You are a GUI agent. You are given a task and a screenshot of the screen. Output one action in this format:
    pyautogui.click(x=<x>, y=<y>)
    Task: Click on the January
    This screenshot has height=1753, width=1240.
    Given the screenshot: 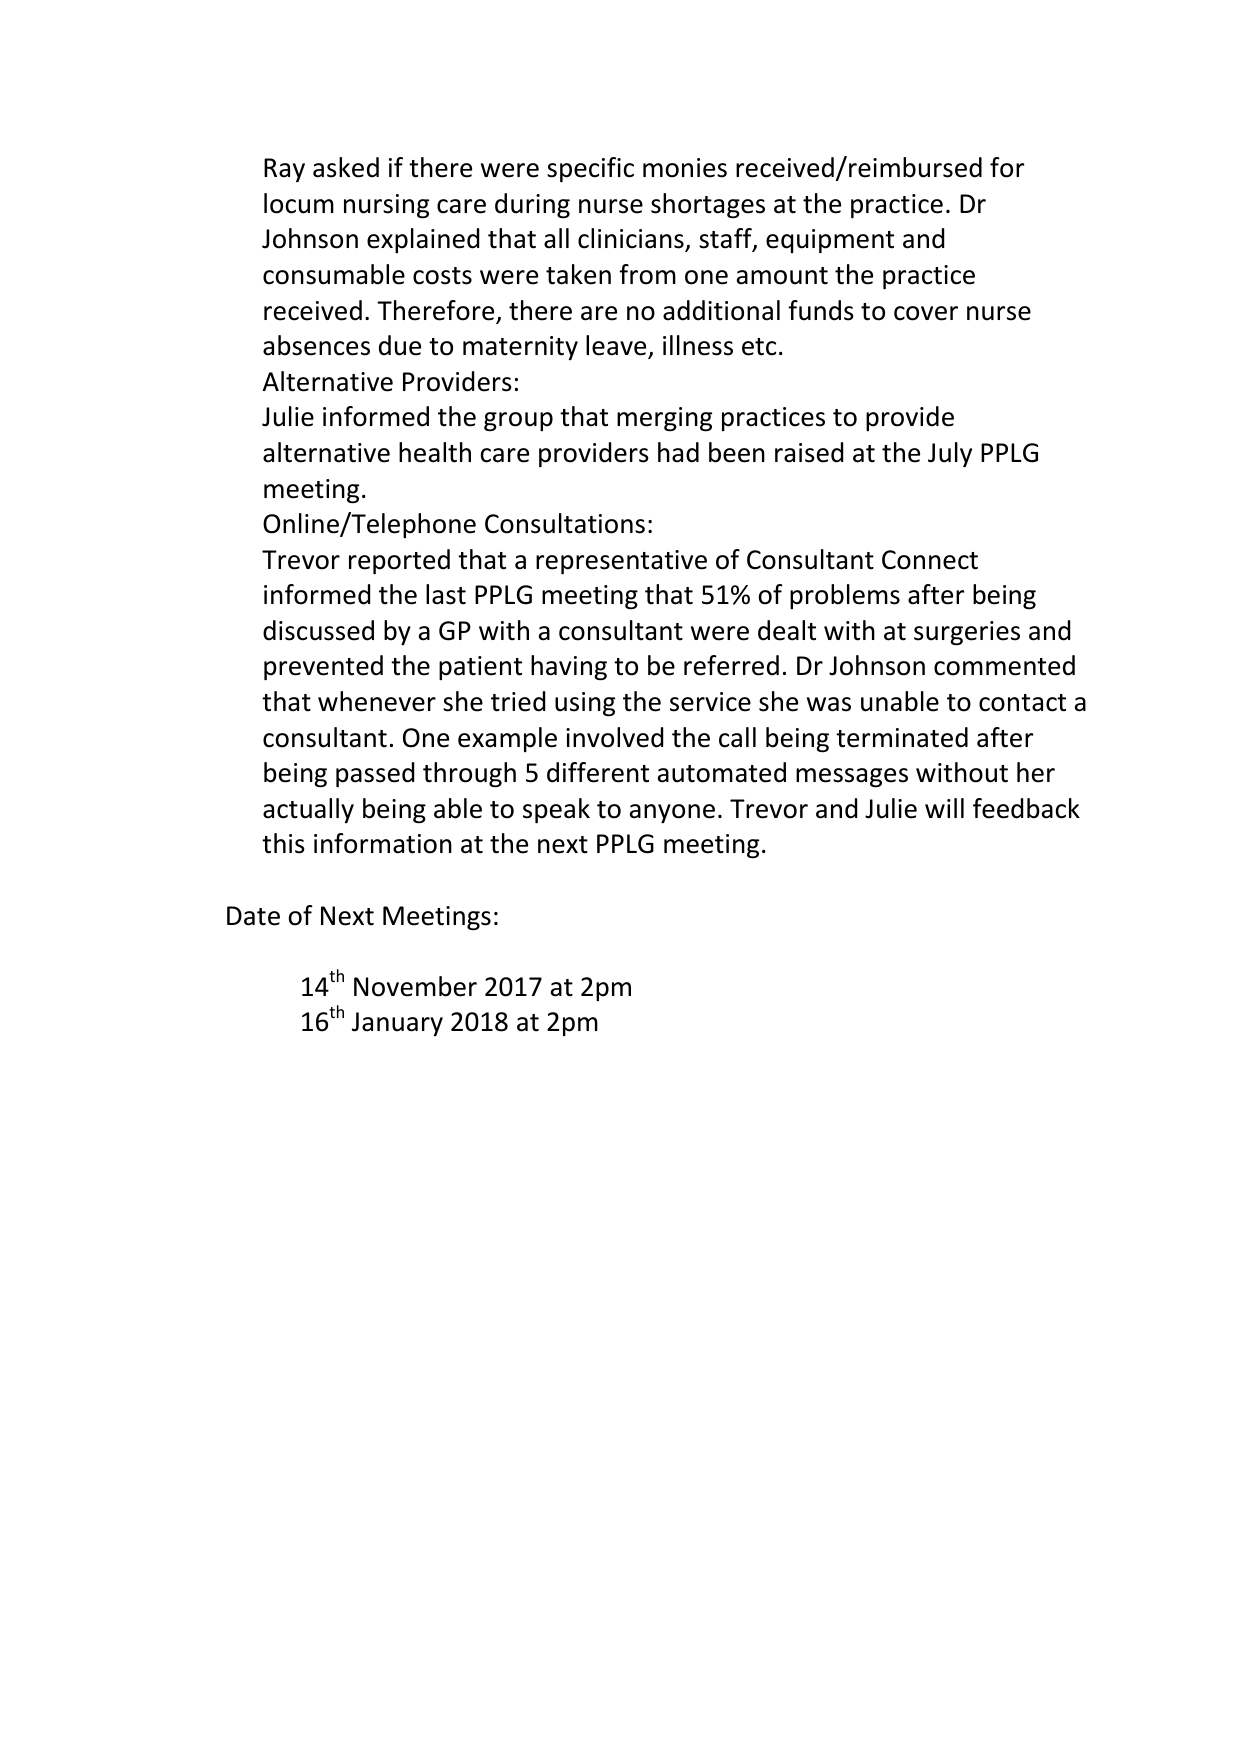 What is the action you would take?
    pyautogui.click(x=397, y=1024)
